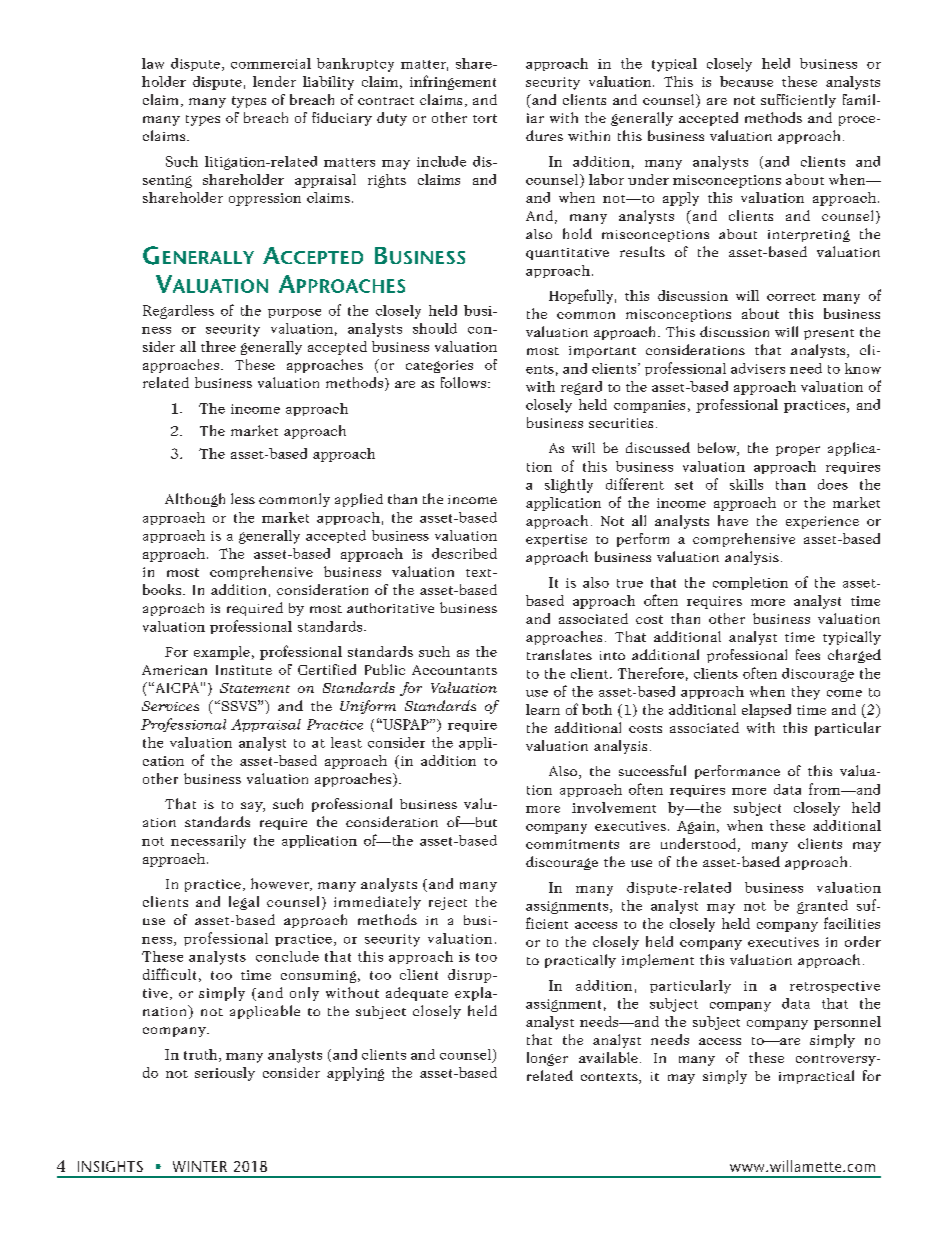 The width and height of the screenshot is (952, 1237). I want to click on fees, so click(808, 654).
